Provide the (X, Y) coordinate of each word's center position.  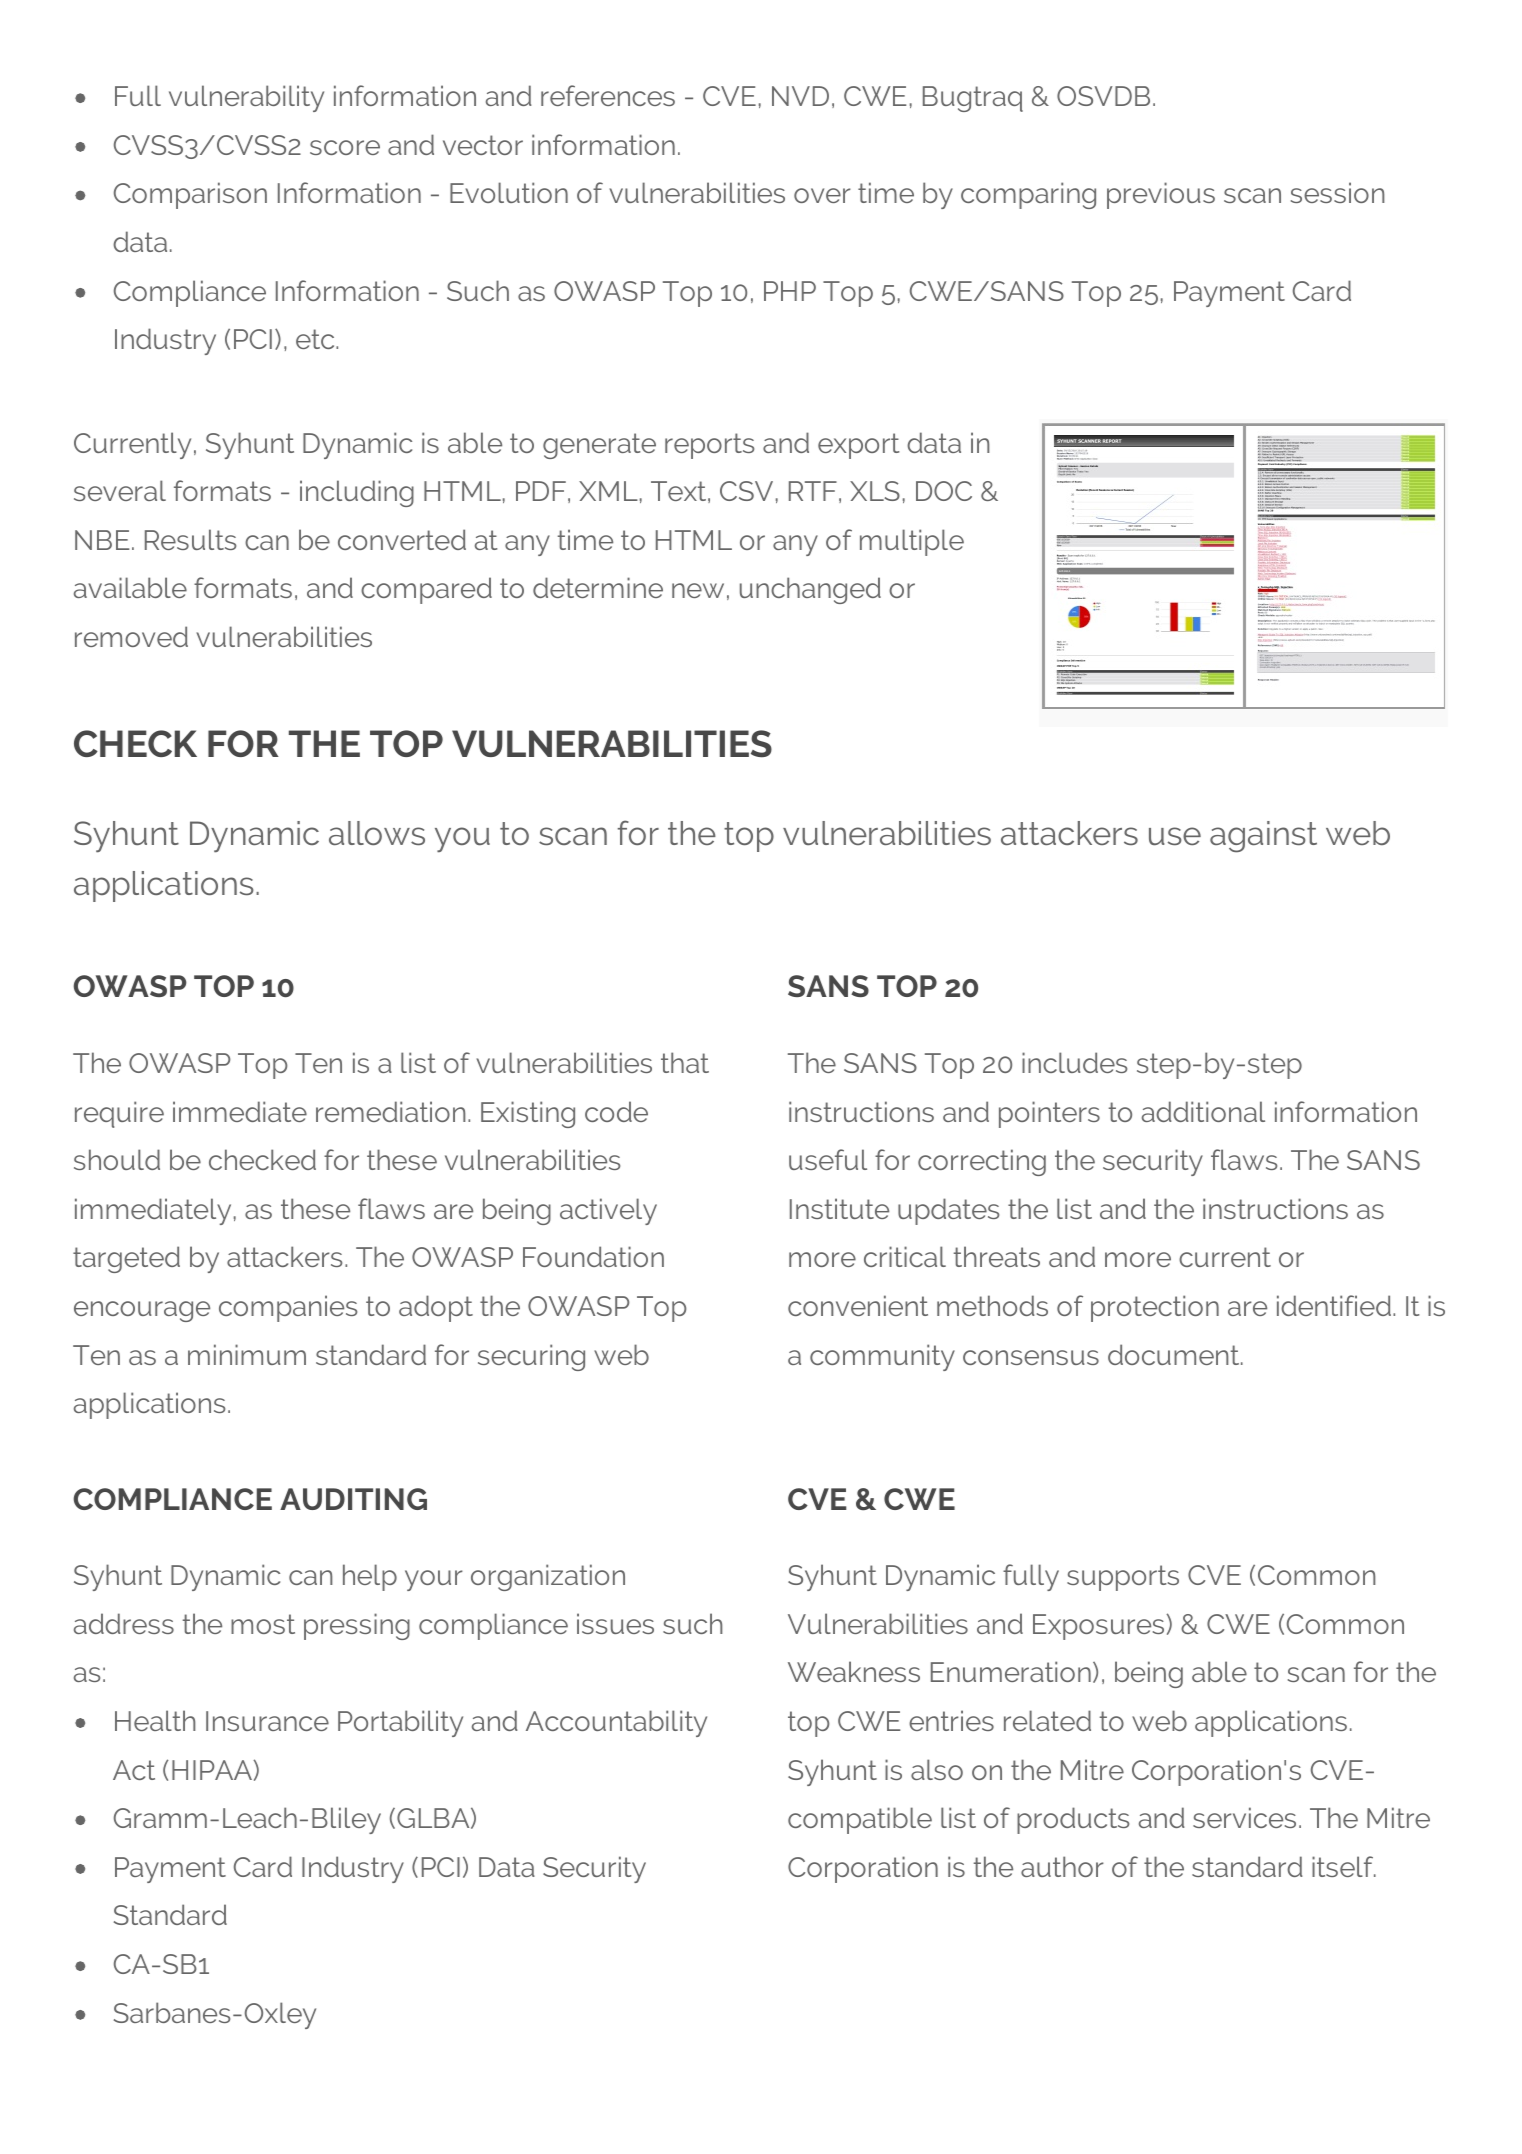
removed (131, 636)
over (822, 195)
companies (288, 1308)
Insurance (267, 1721)
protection (1155, 1308)
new (698, 590)
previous (1161, 195)
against (1263, 837)
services (1244, 1817)
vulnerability (246, 98)
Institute (839, 1208)
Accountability (616, 1723)
